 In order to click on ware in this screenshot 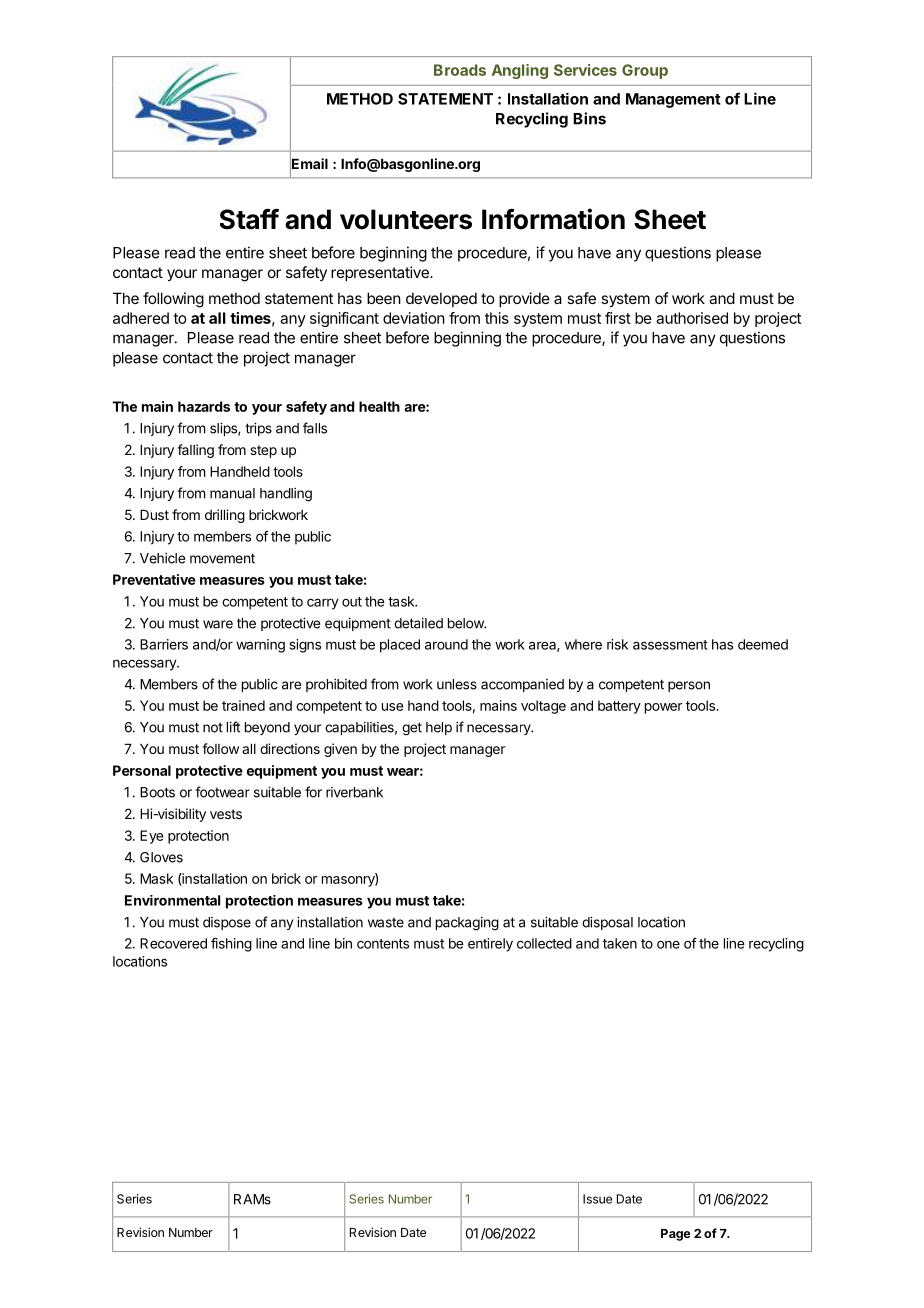, I will do `click(218, 624)`.
